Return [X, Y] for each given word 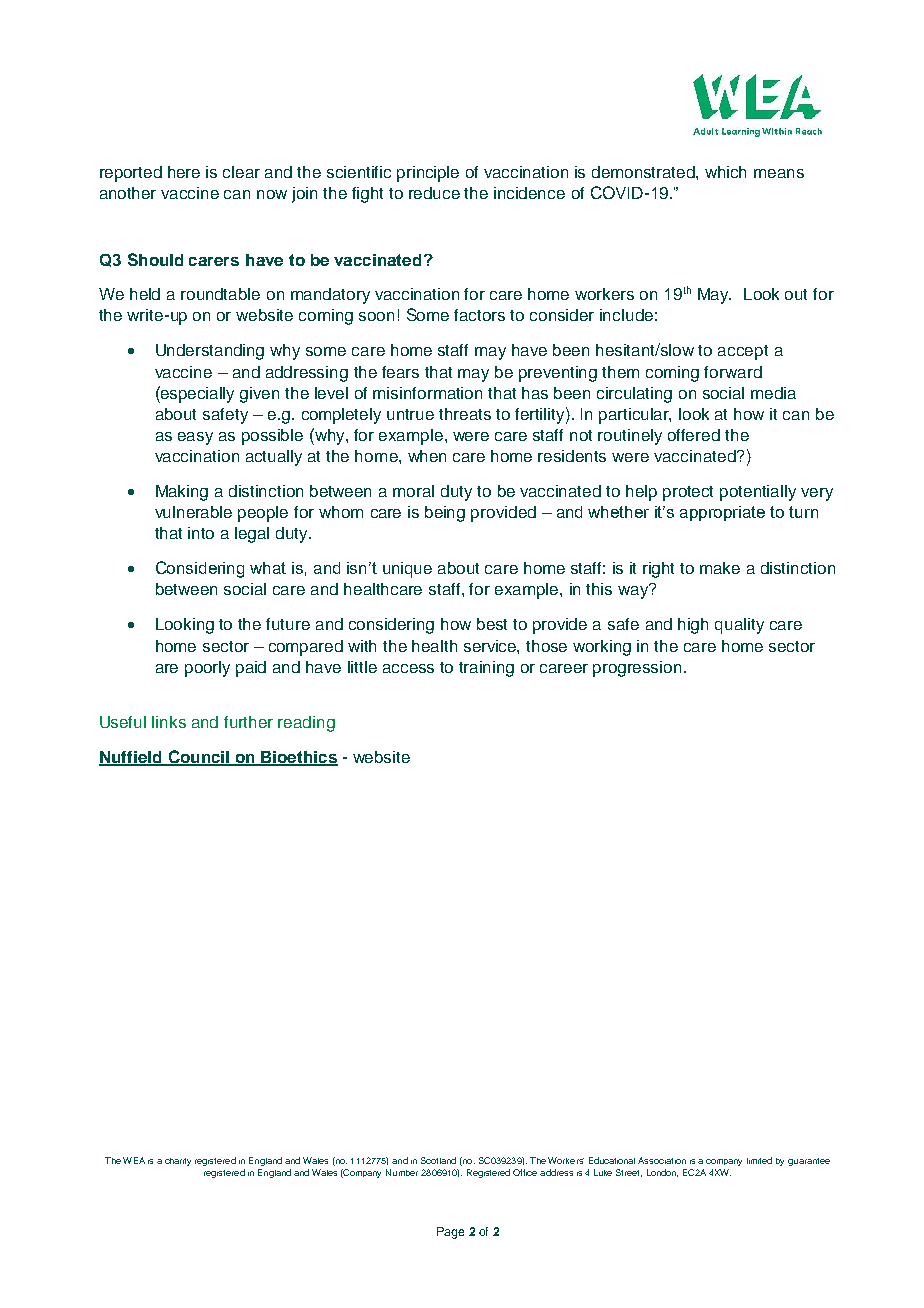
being [445, 514]
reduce [434, 193]
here [184, 172]
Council [198, 757]
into [201, 533]
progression [637, 669]
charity [178, 1162]
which [725, 172]
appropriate [722, 513]
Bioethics [298, 758]
